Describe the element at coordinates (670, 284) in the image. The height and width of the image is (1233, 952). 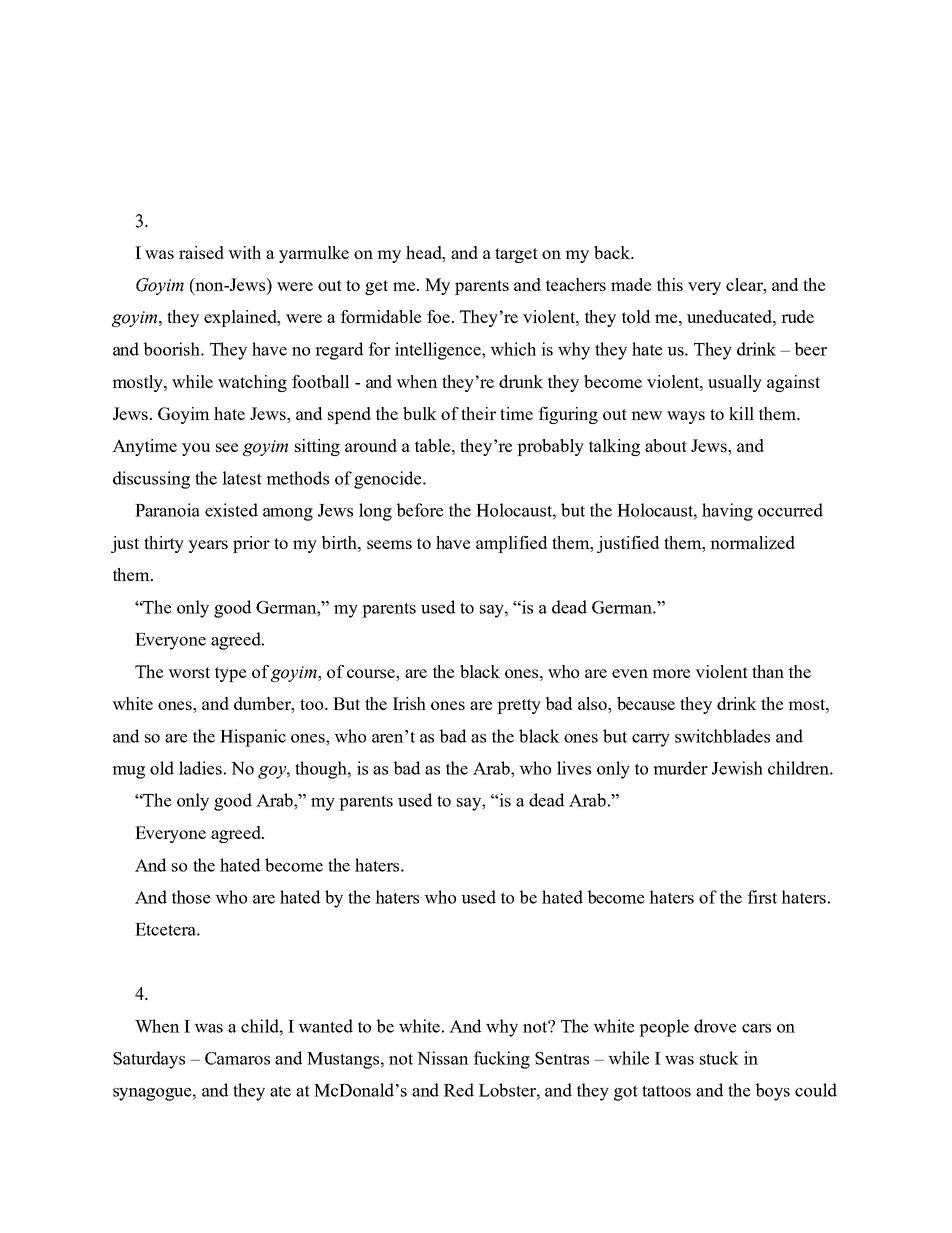
I see `this` at that location.
